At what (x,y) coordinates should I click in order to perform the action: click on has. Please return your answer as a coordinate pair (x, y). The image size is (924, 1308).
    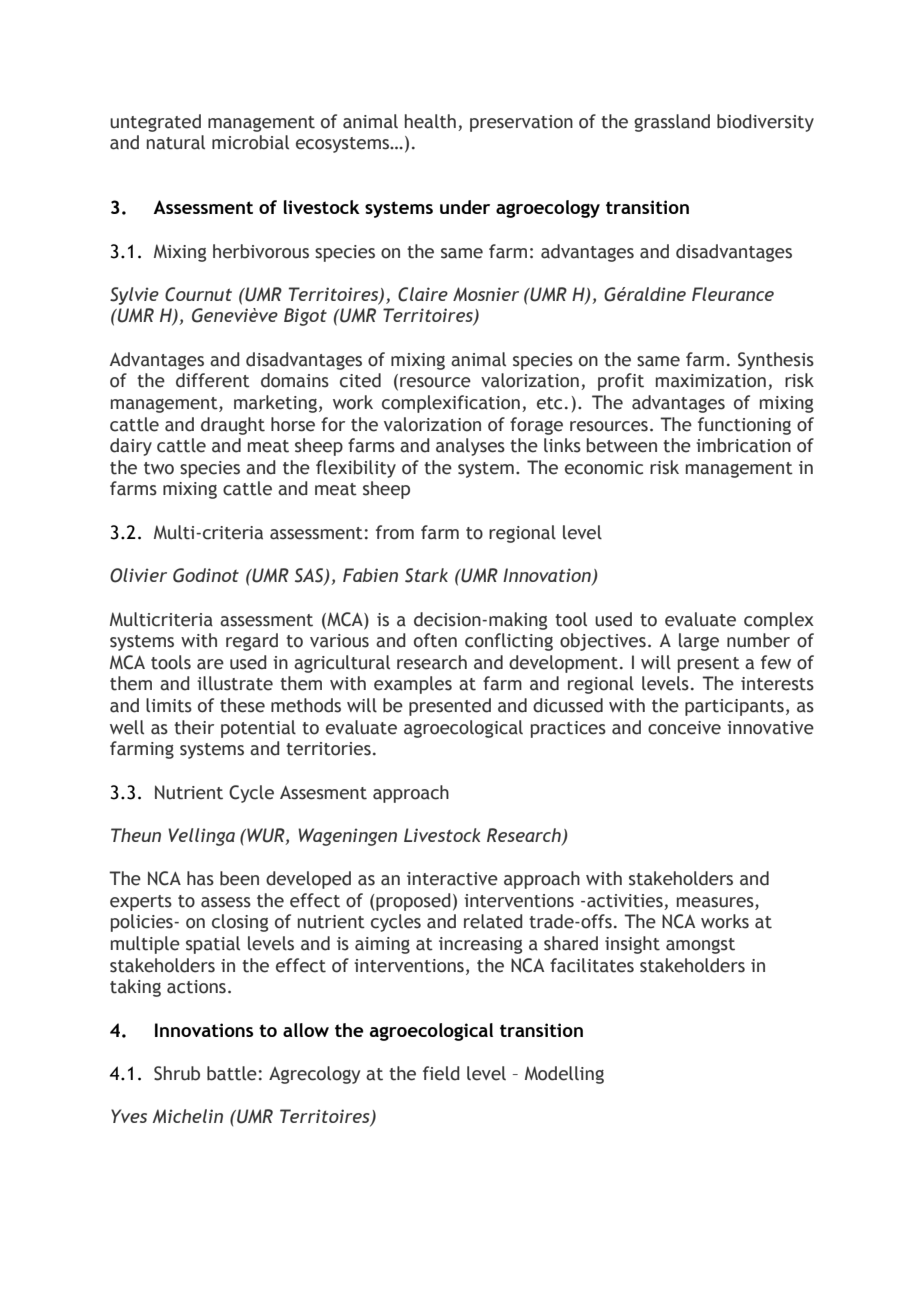
    Looking at the image, I should click on (200, 878).
